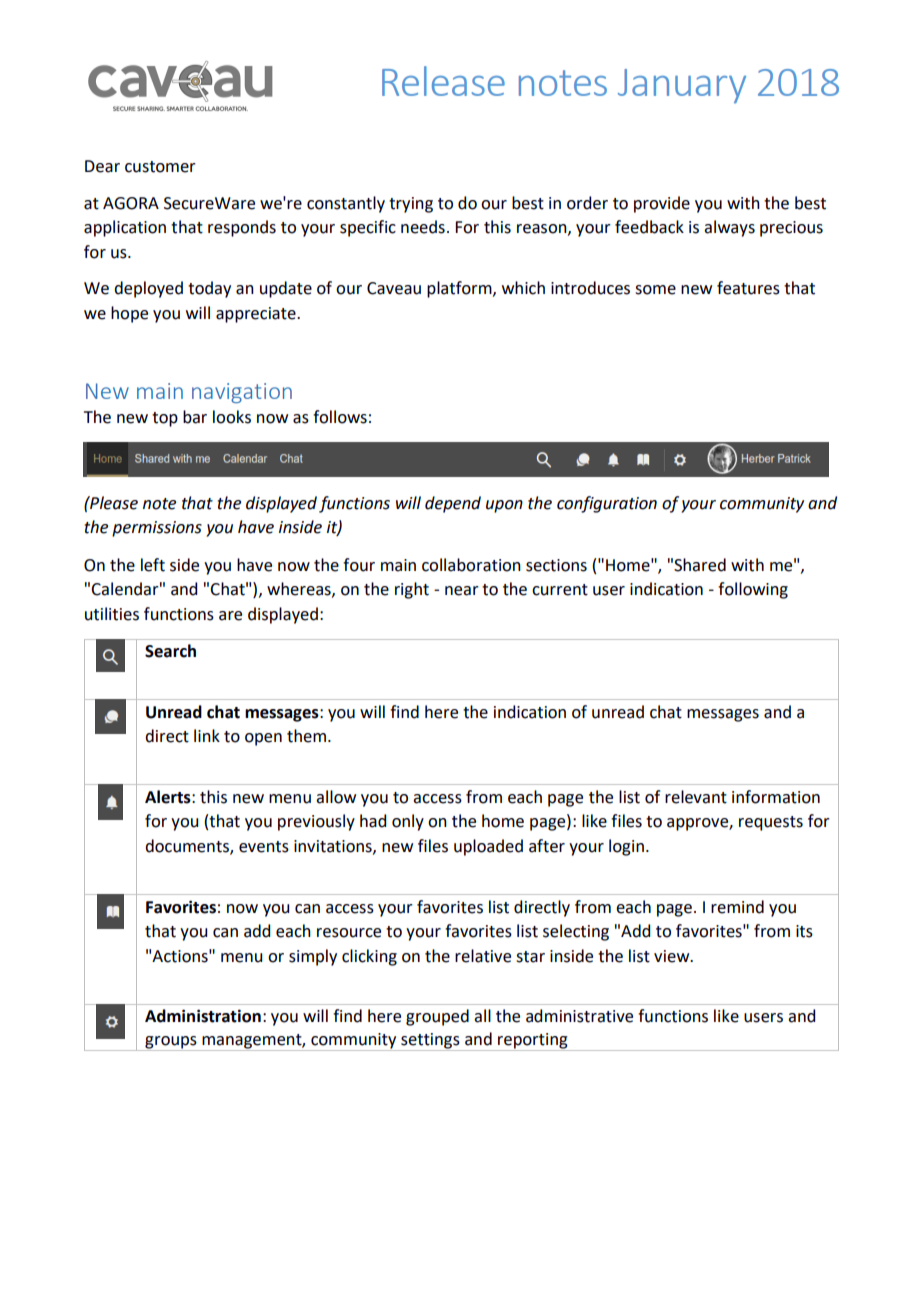  Describe the element at coordinates (203, 1016) in the screenshot. I see `Administration` at that location.
